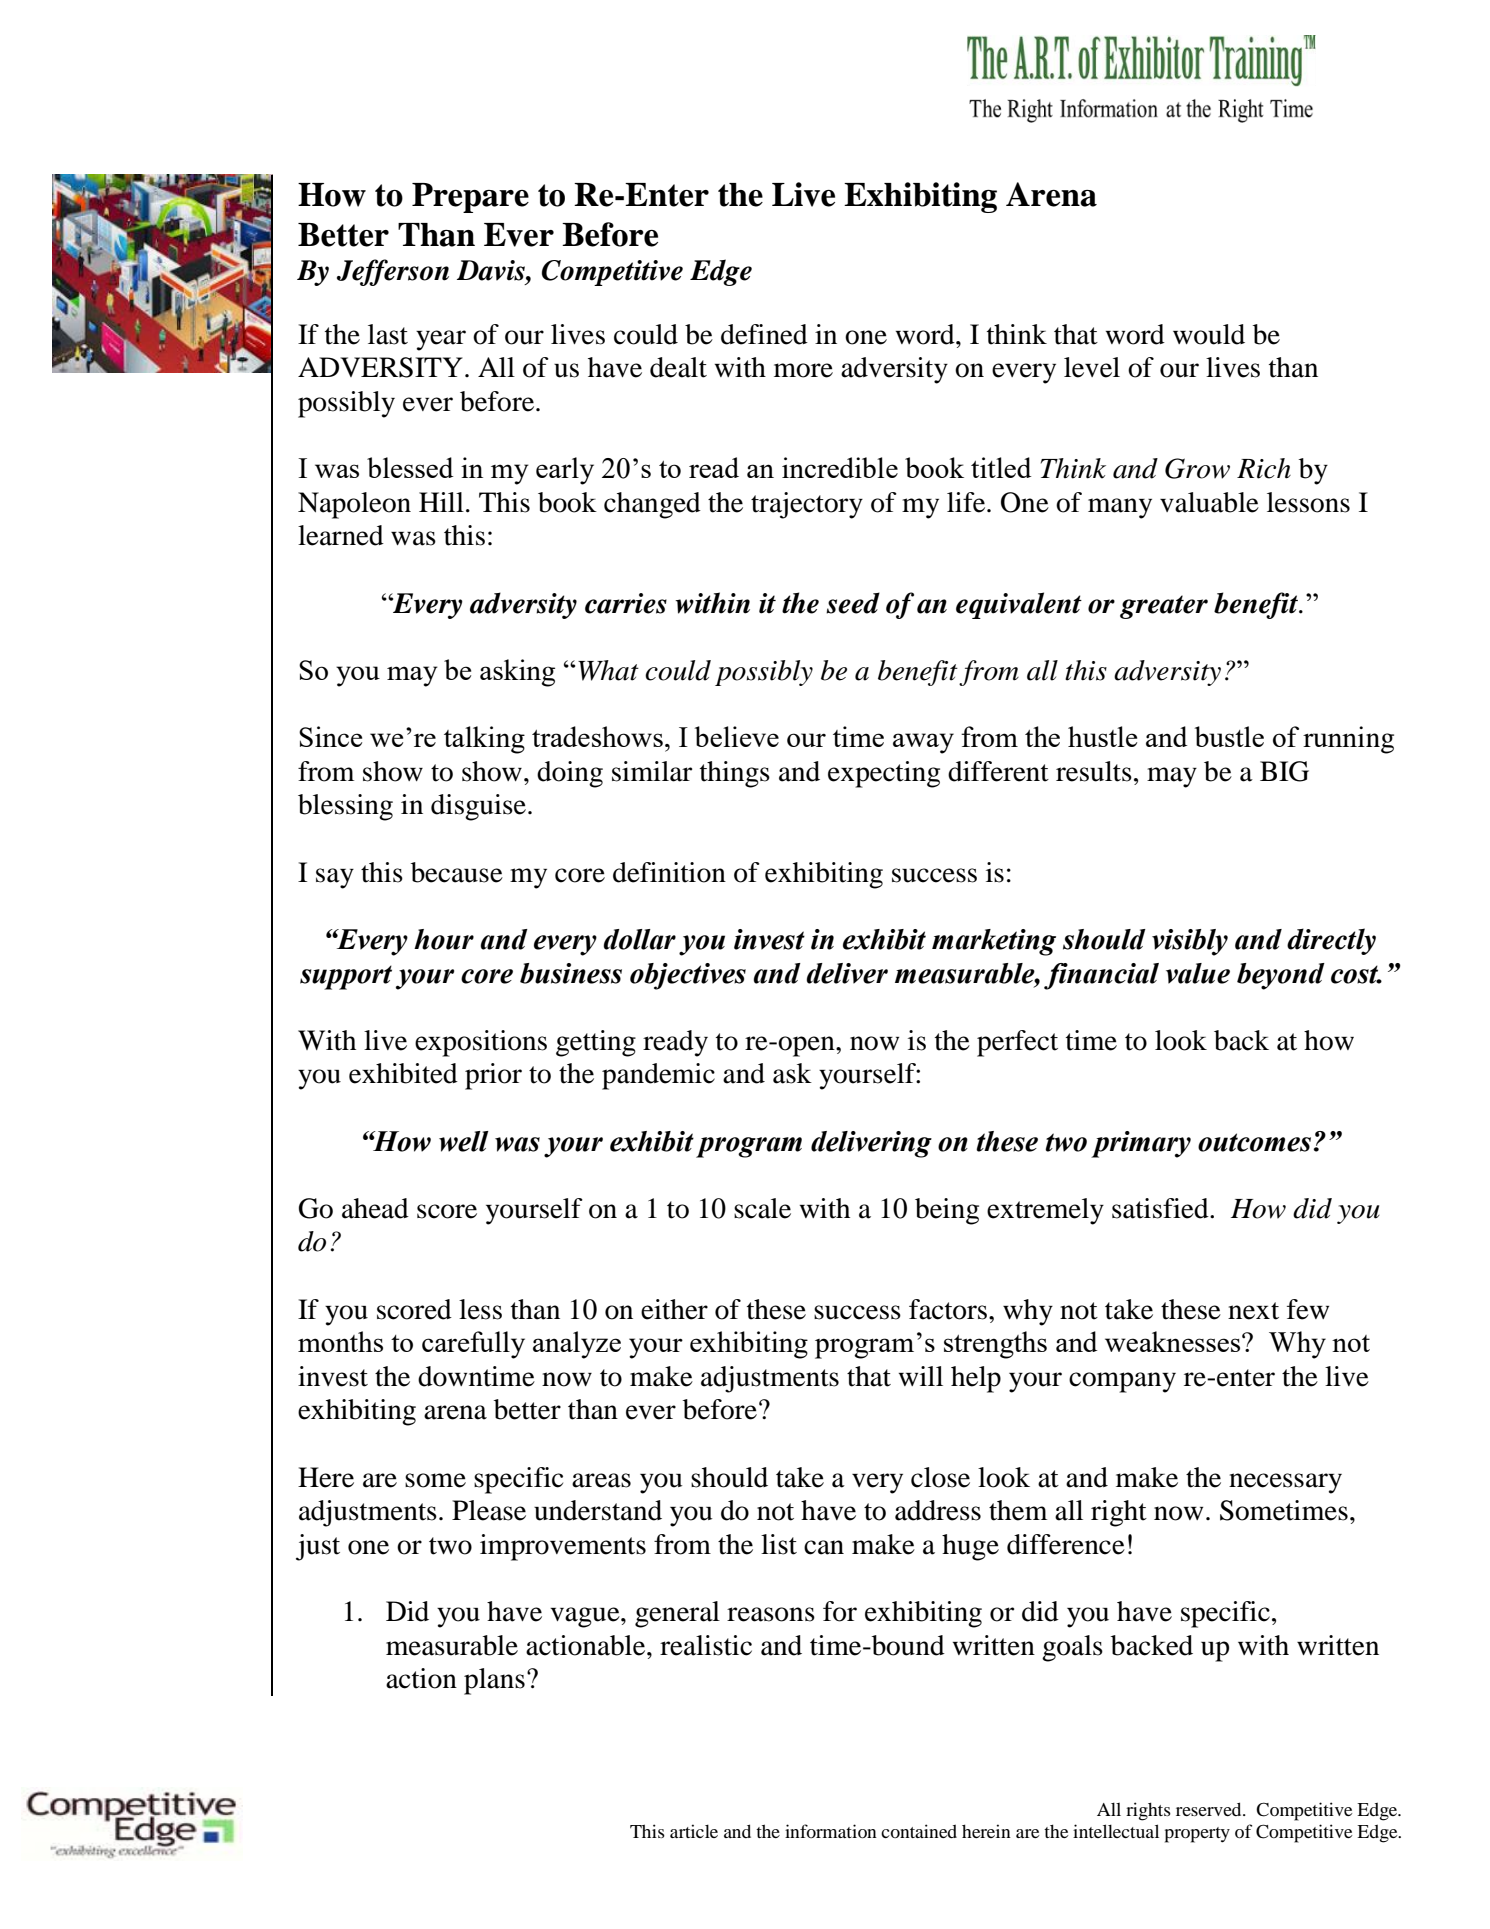 The image size is (1490, 1929). What do you see at coordinates (688, 976) in the screenshot?
I see `objectives` at bounding box center [688, 976].
